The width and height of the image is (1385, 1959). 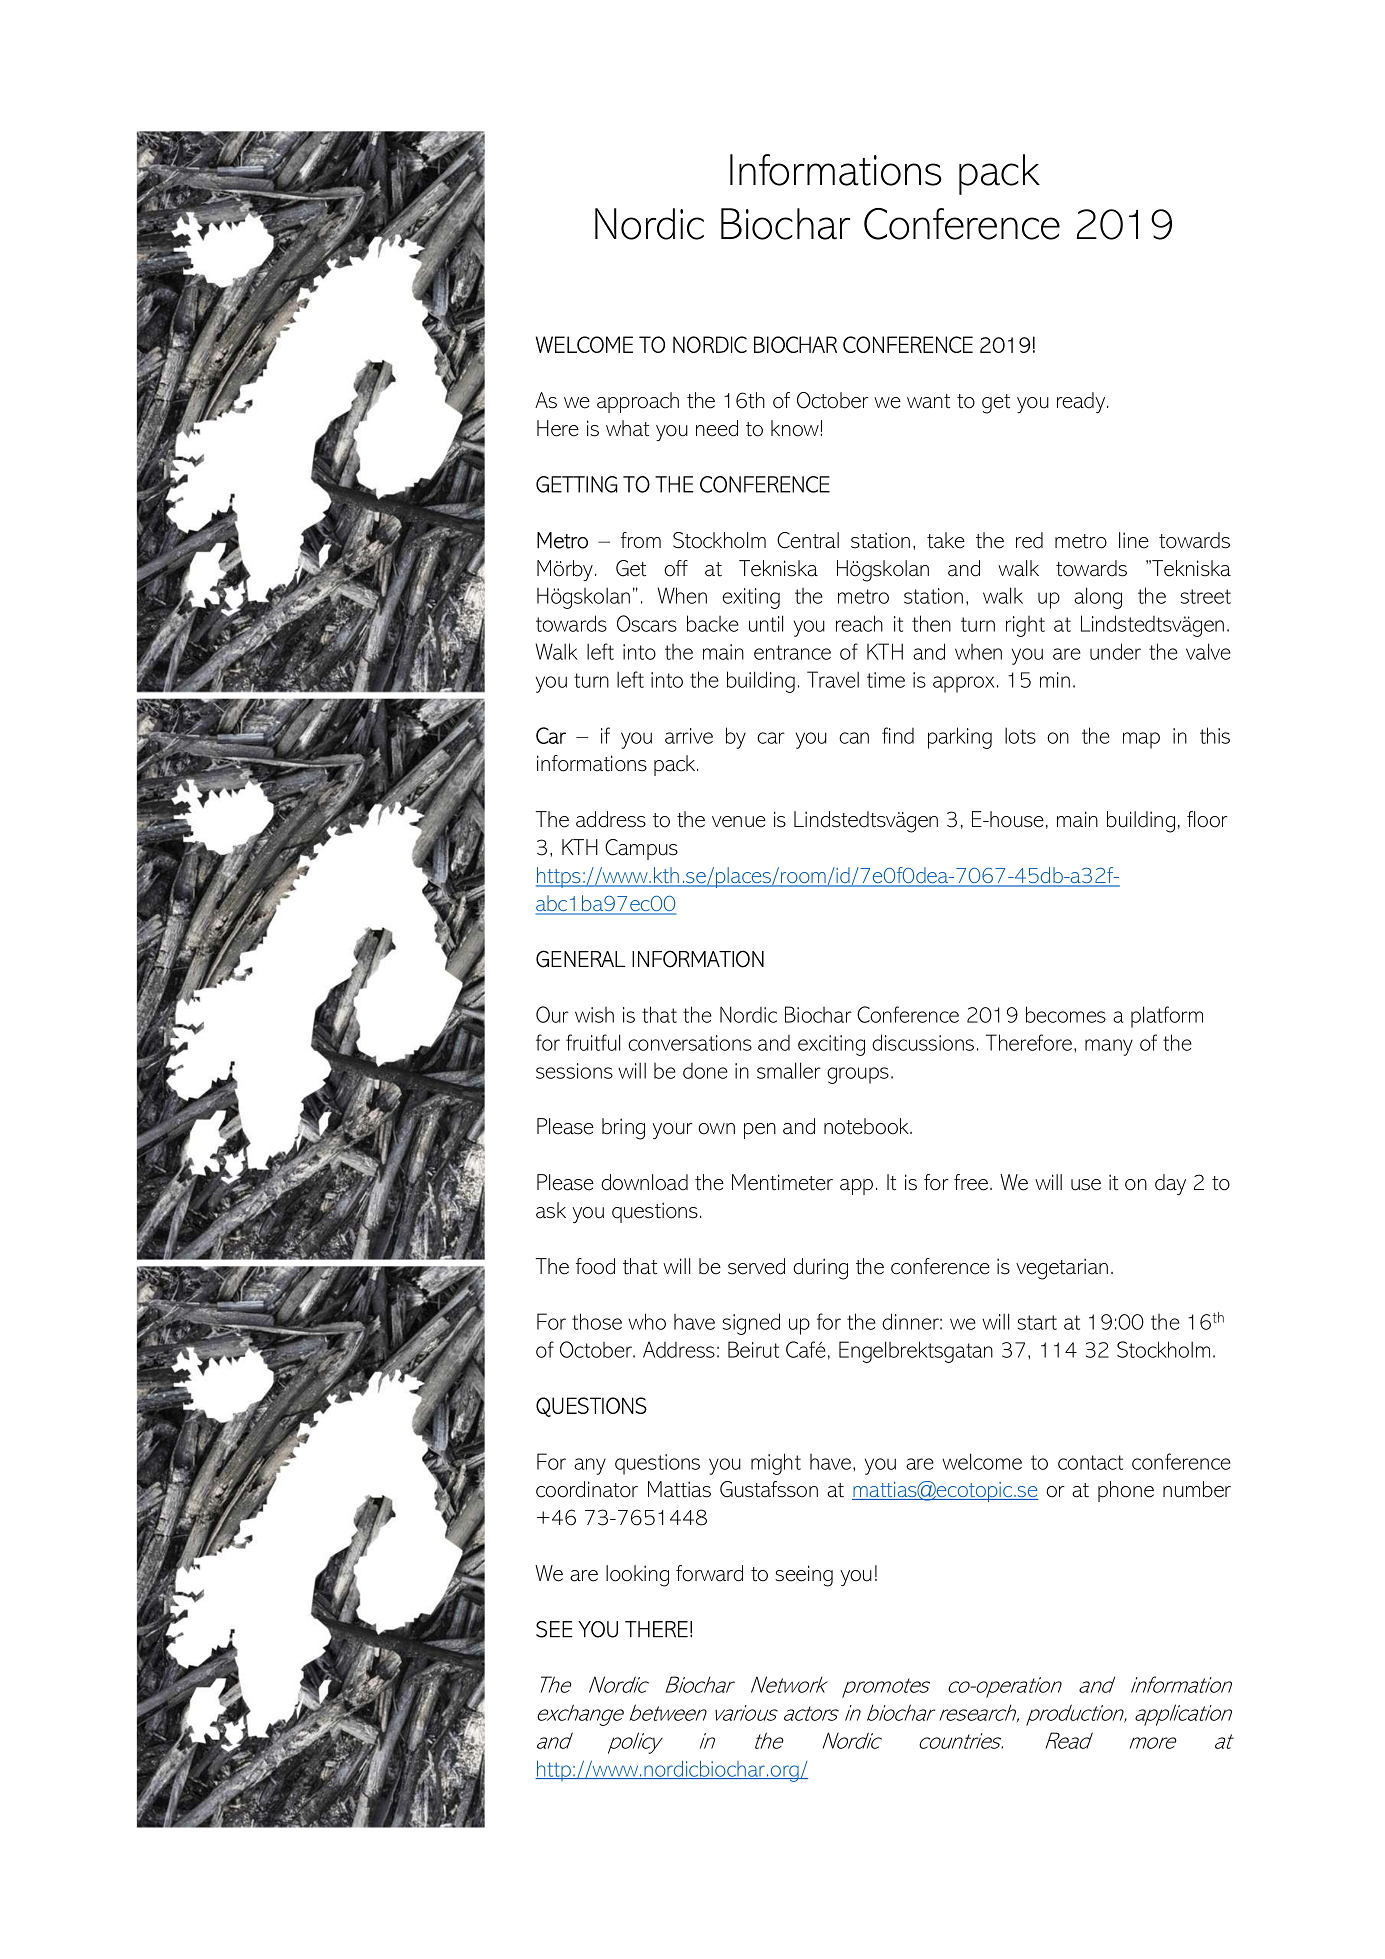 What do you see at coordinates (1141, 740) in the image?
I see `map` at bounding box center [1141, 740].
